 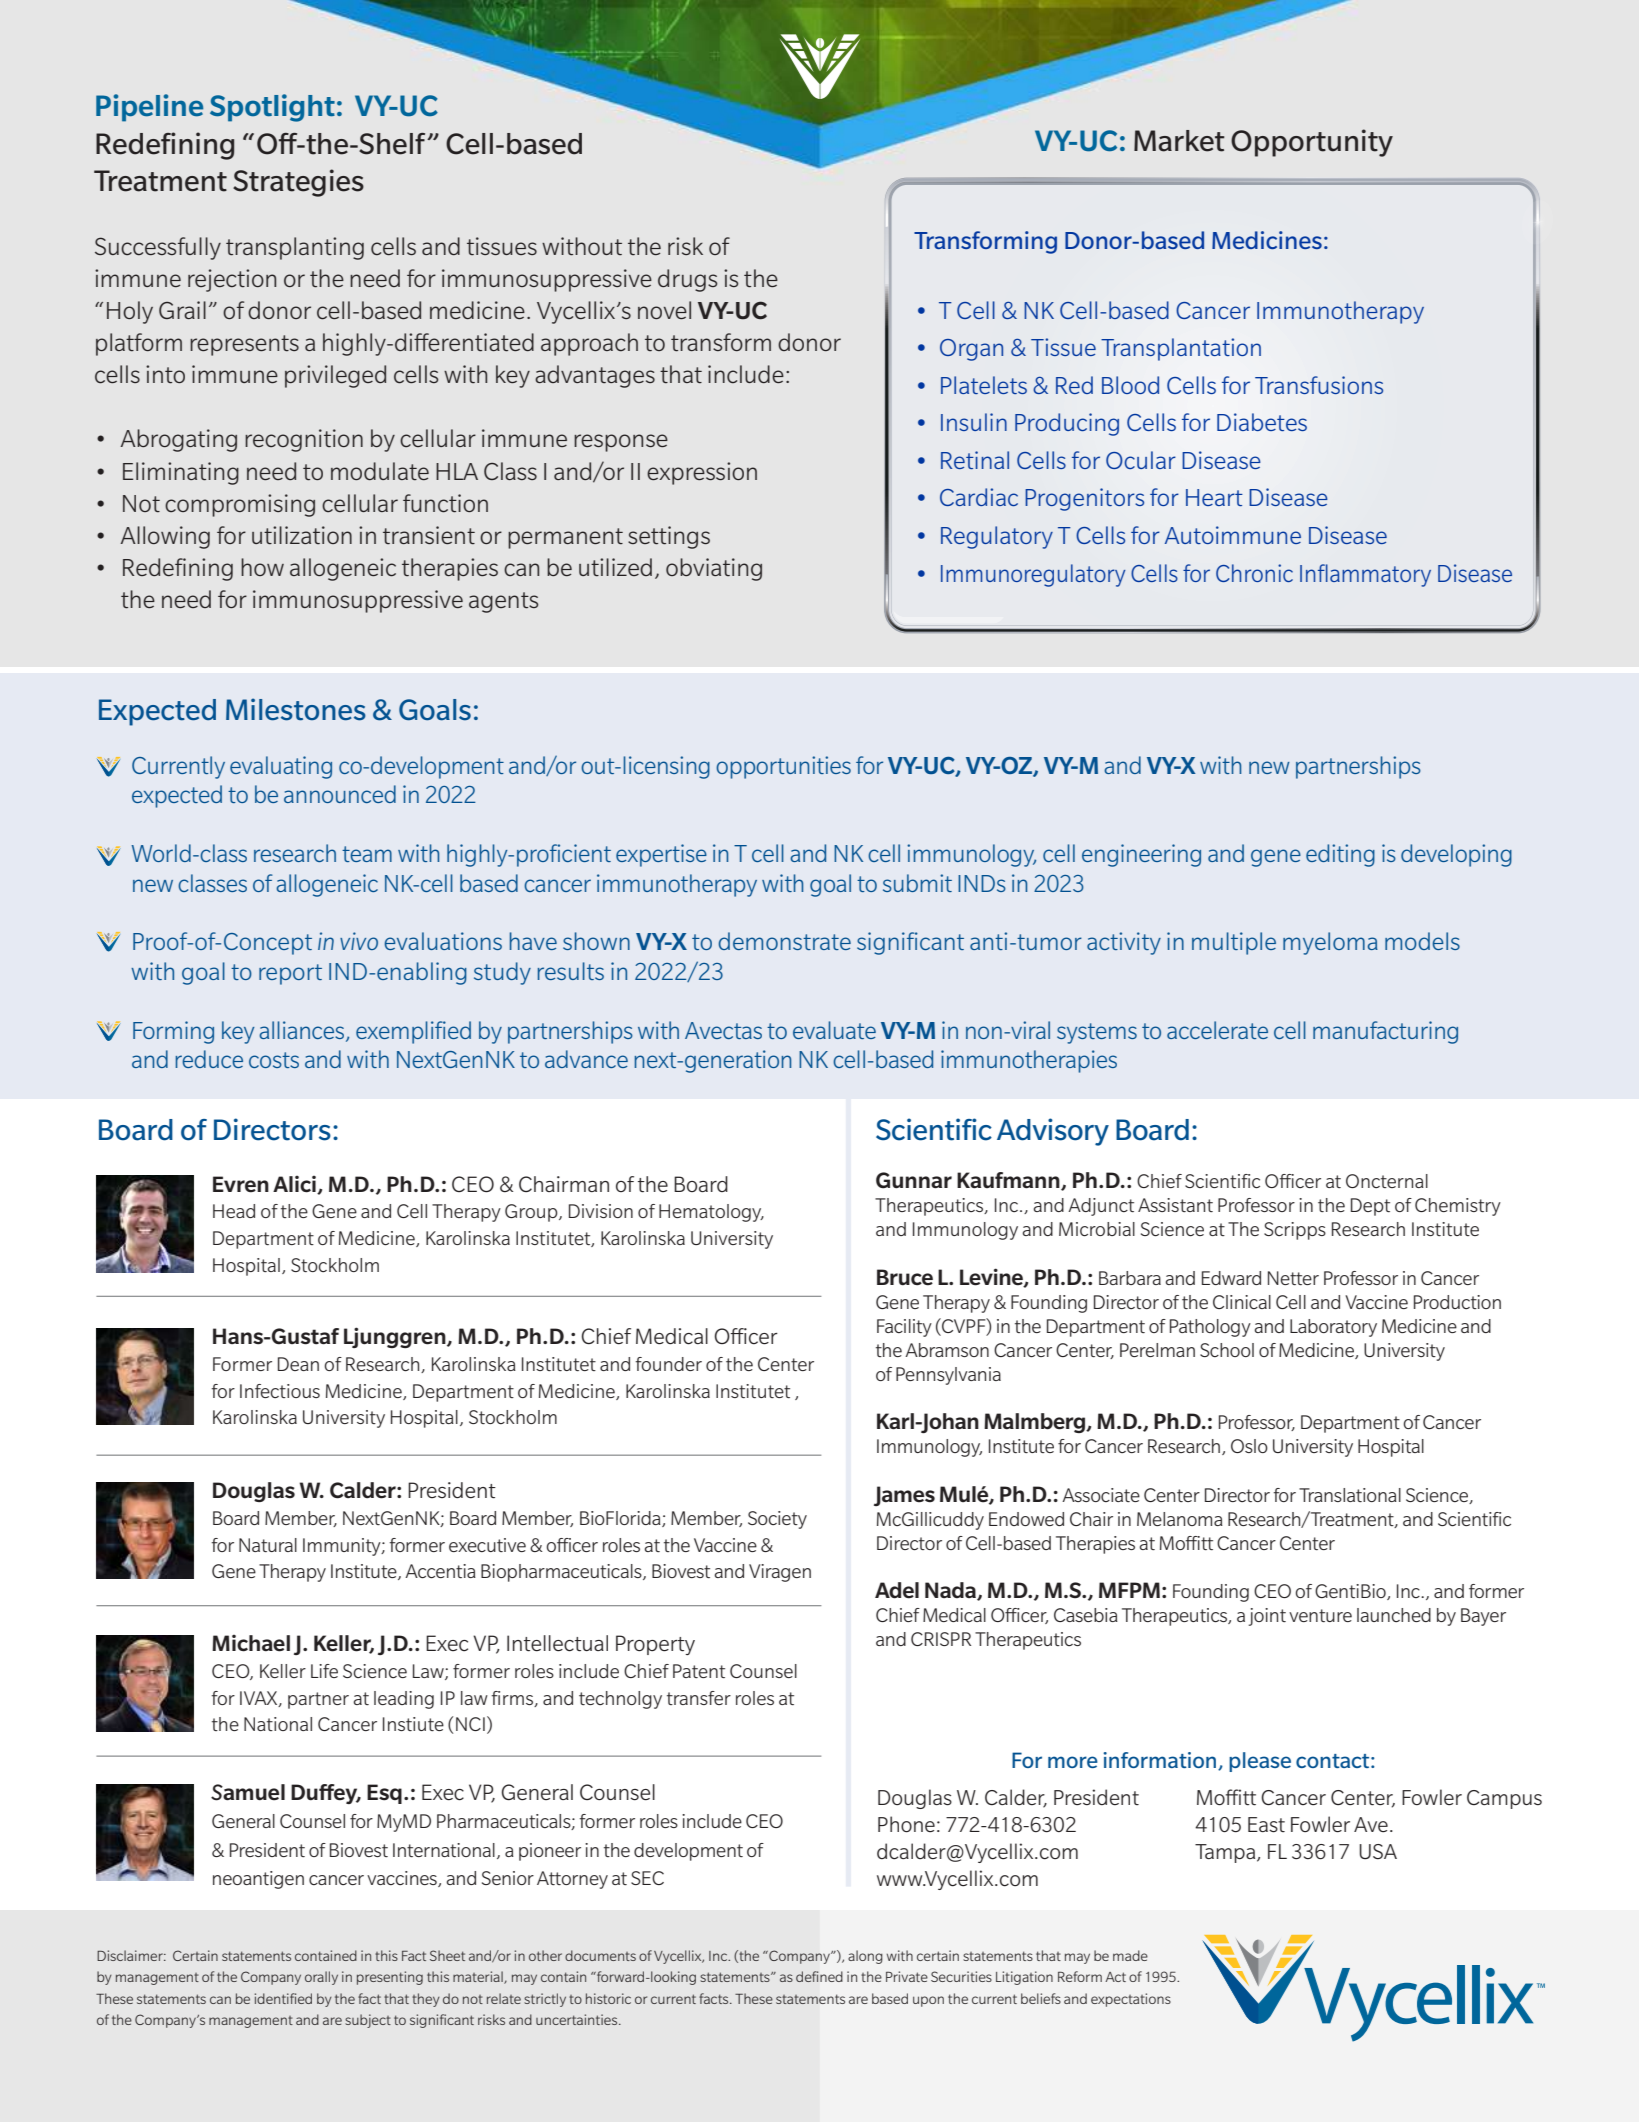 What do you see at coordinates (834, 1030) in the screenshot?
I see `evaluate` at bounding box center [834, 1030].
